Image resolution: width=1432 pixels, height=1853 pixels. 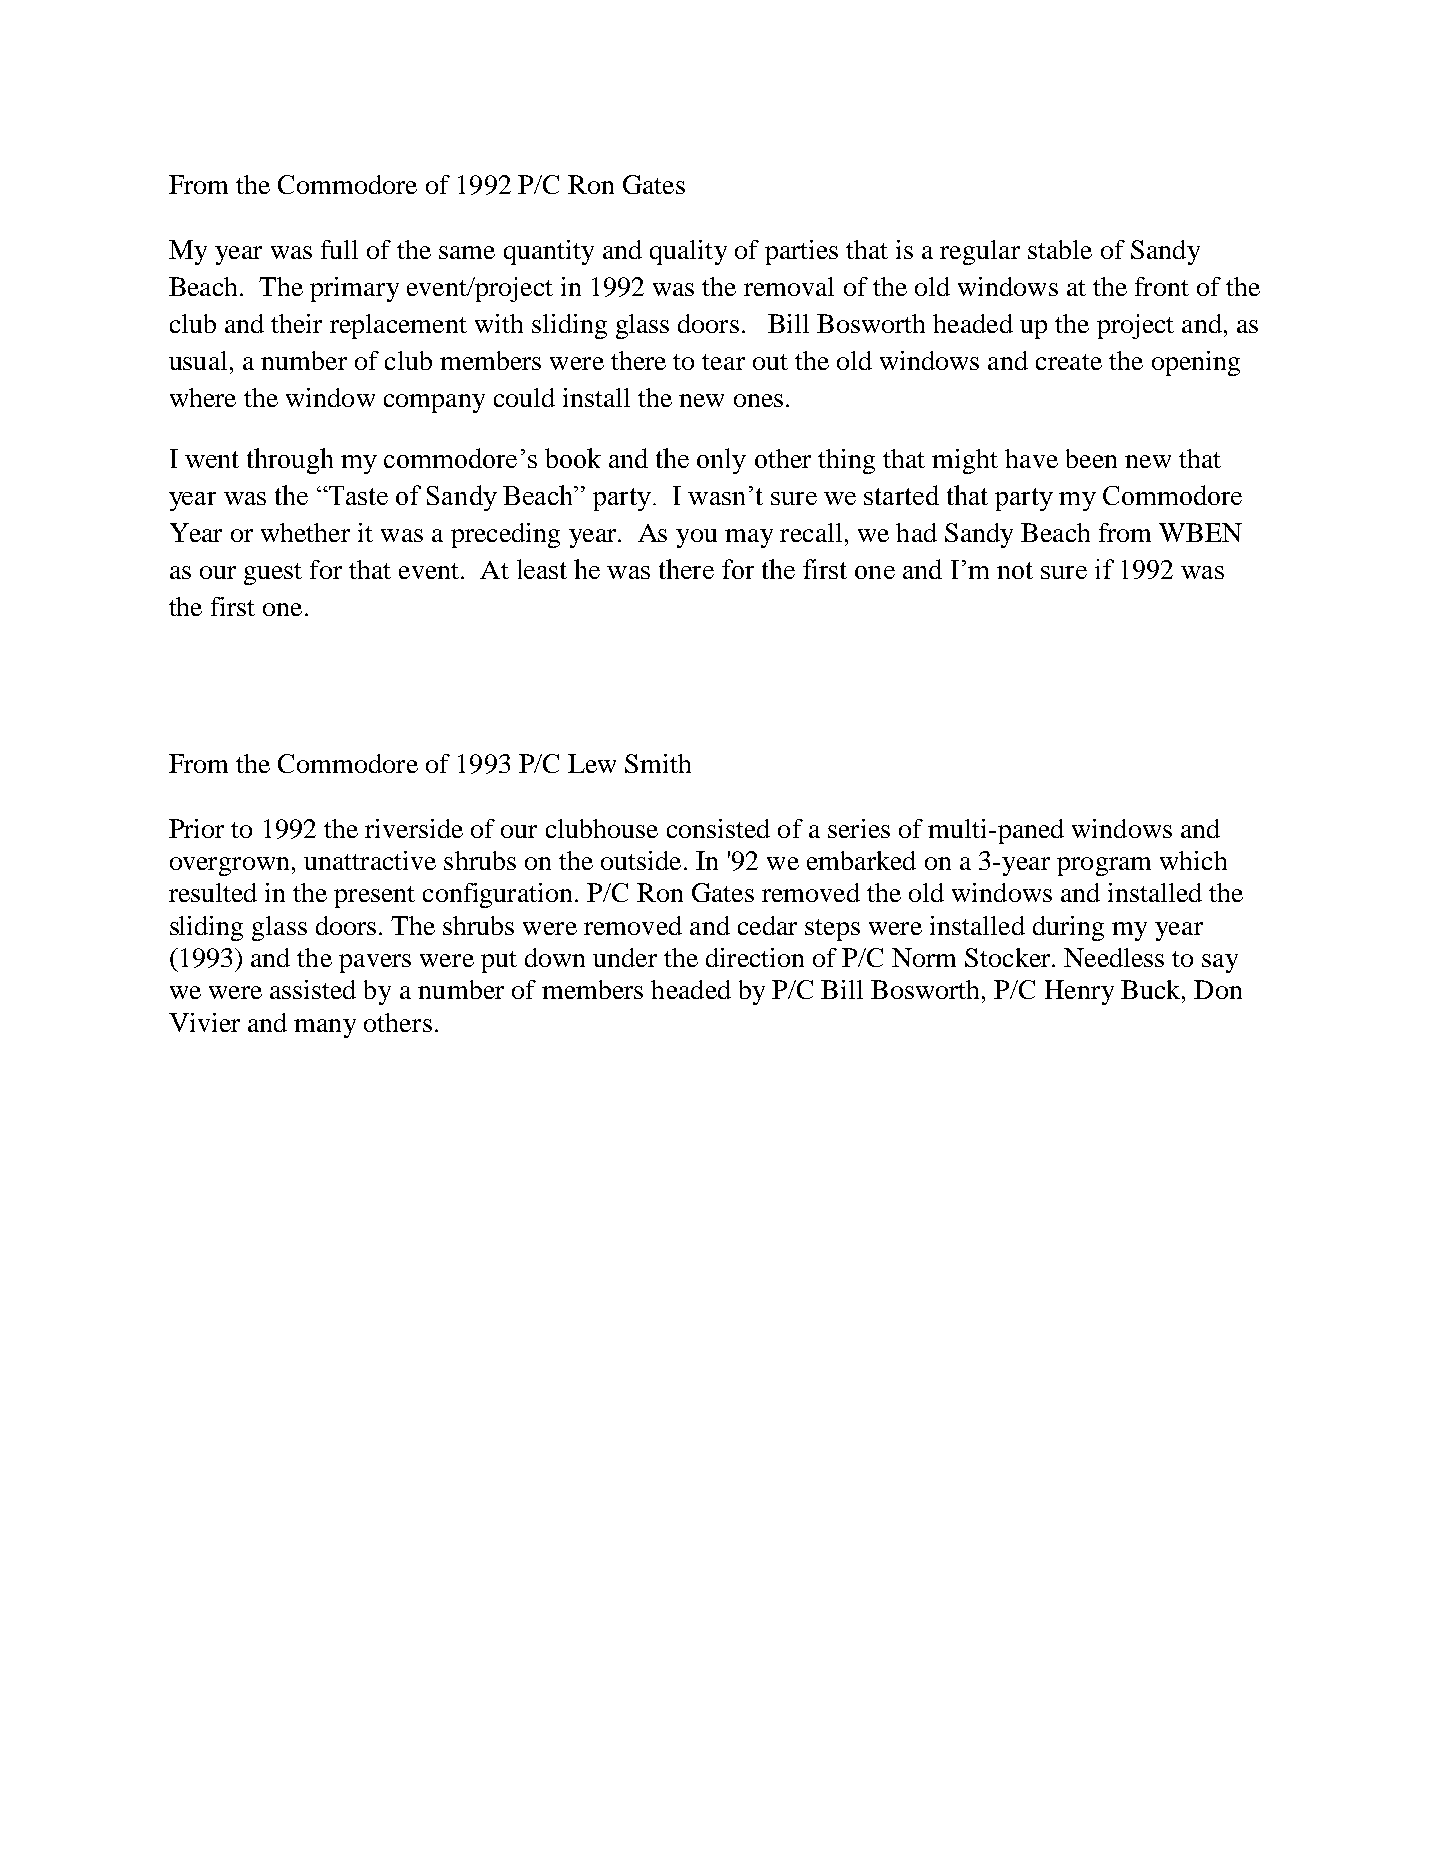 I want to click on direction, so click(x=755, y=957).
